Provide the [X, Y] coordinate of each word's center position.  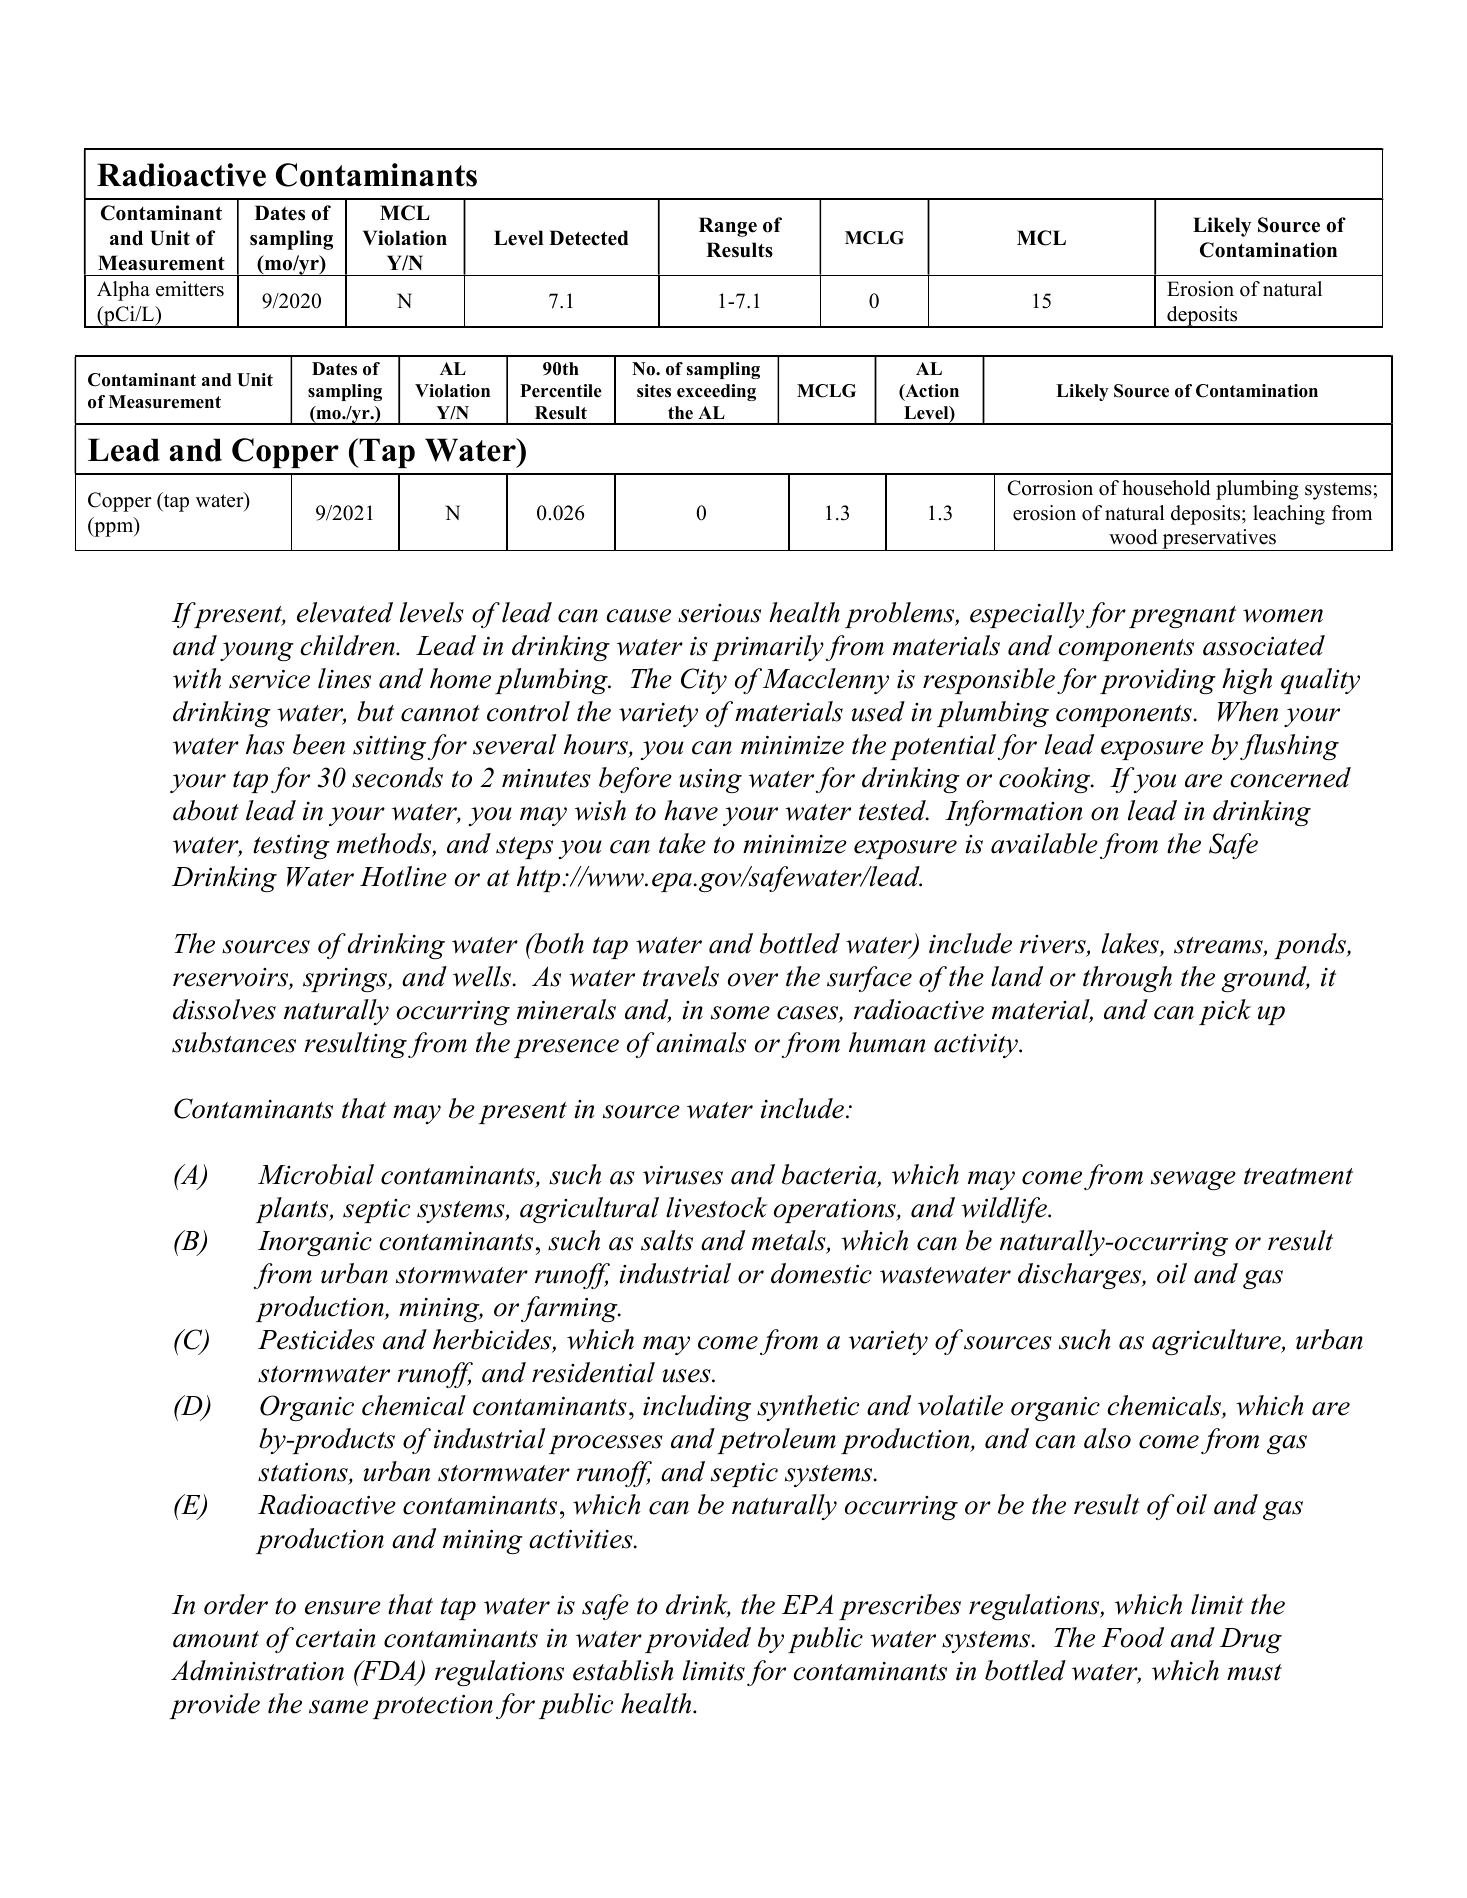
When [1248, 711]
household [1166, 488]
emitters [190, 289]
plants [293, 1210]
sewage [1193, 1180]
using [710, 780]
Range [728, 227]
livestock [716, 1207]
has [265, 744]
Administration [257, 1670]
